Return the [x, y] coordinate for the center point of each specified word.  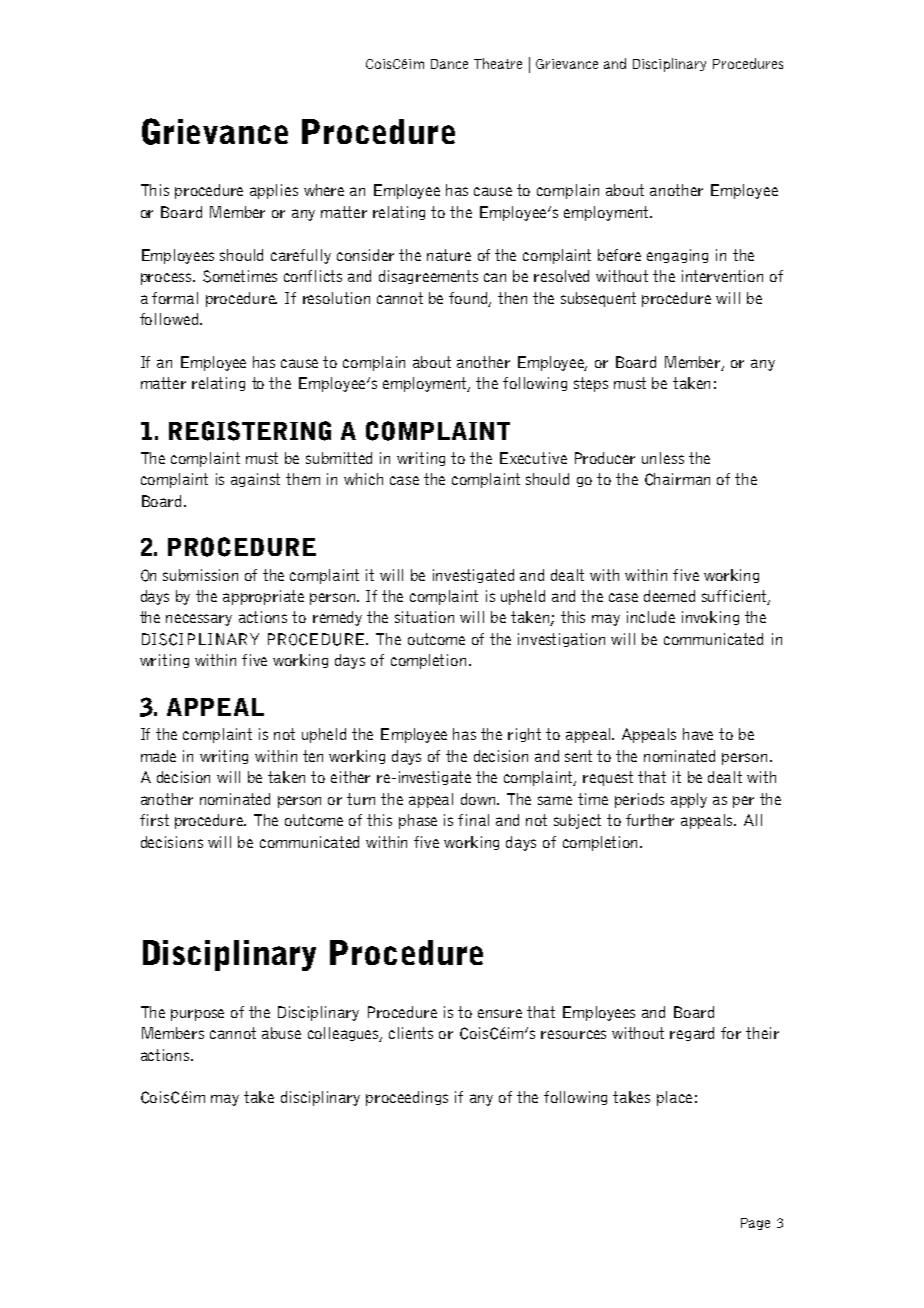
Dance [449, 64]
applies [274, 191]
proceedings [407, 1098]
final [473, 820]
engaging [677, 256]
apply [689, 800]
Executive [533, 458]
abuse [281, 1033]
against [255, 480]
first [154, 820]
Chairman [677, 479]
